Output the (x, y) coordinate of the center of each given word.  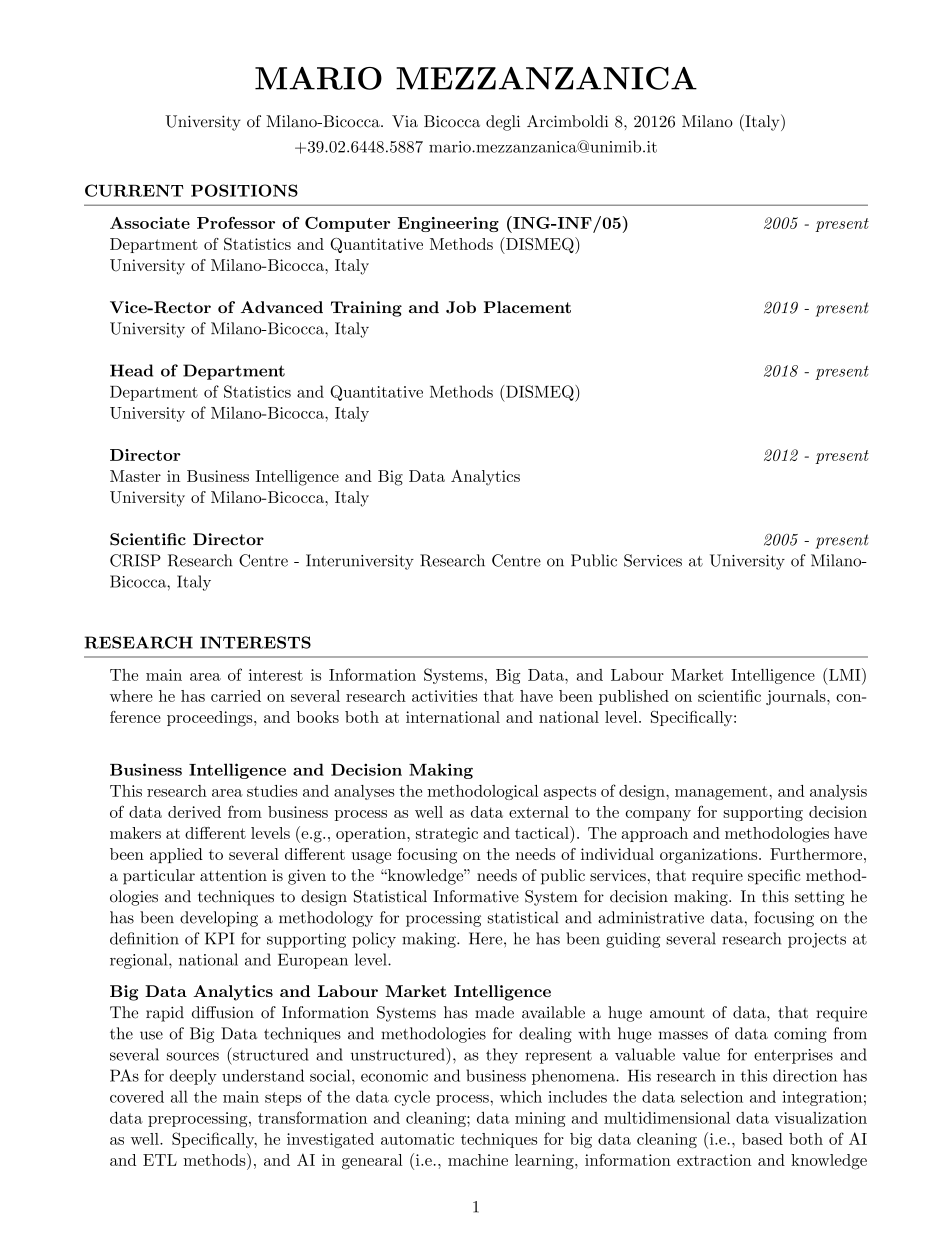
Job (461, 307)
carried (236, 696)
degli (503, 123)
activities (444, 696)
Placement (527, 307)
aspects (570, 793)
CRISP (135, 560)
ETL (160, 1160)
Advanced (282, 307)
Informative (476, 896)
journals (797, 697)
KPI (219, 938)
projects (817, 940)
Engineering (448, 224)
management (722, 793)
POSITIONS (244, 190)
